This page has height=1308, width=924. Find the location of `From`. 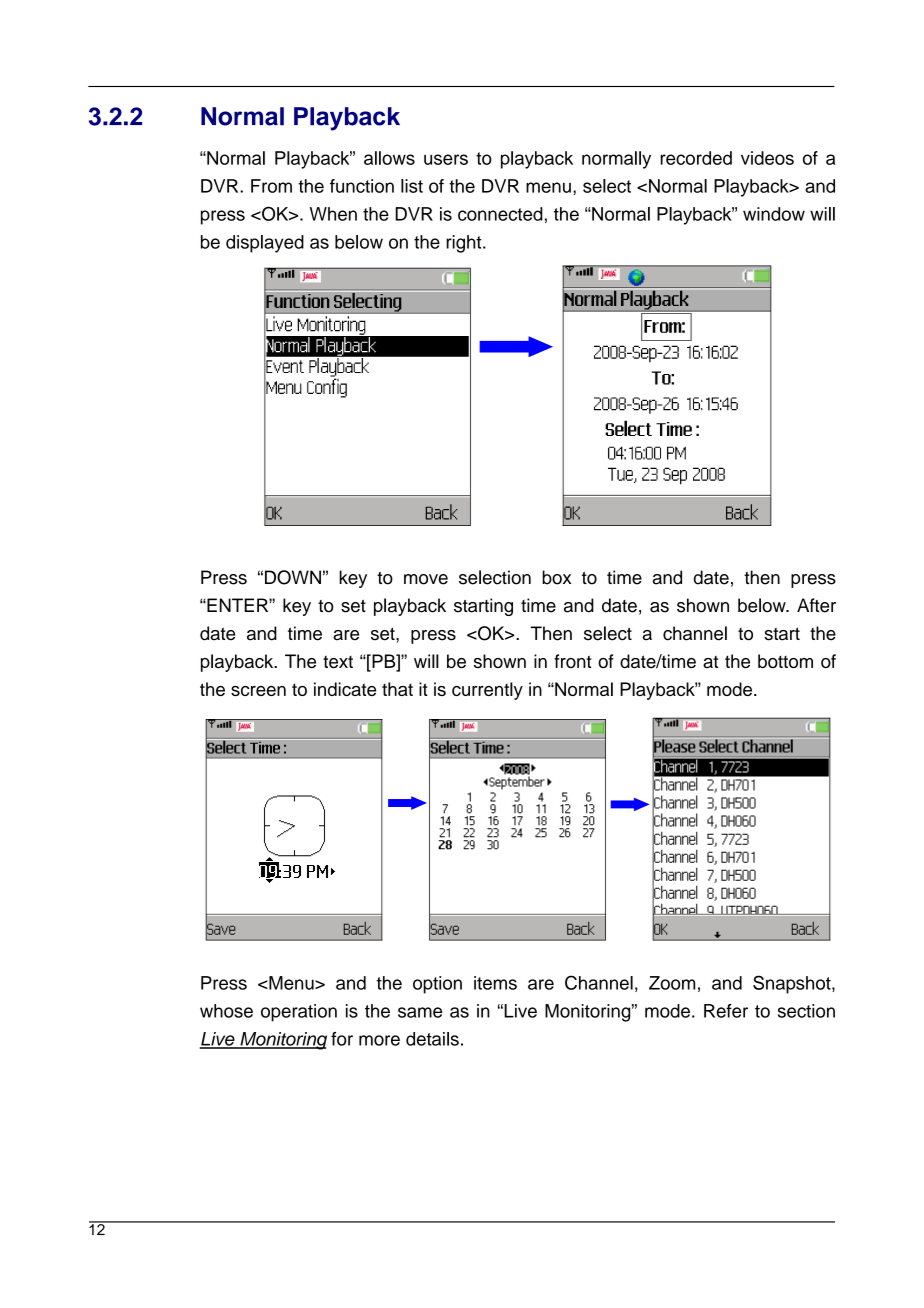

From is located at coordinates (271, 186).
